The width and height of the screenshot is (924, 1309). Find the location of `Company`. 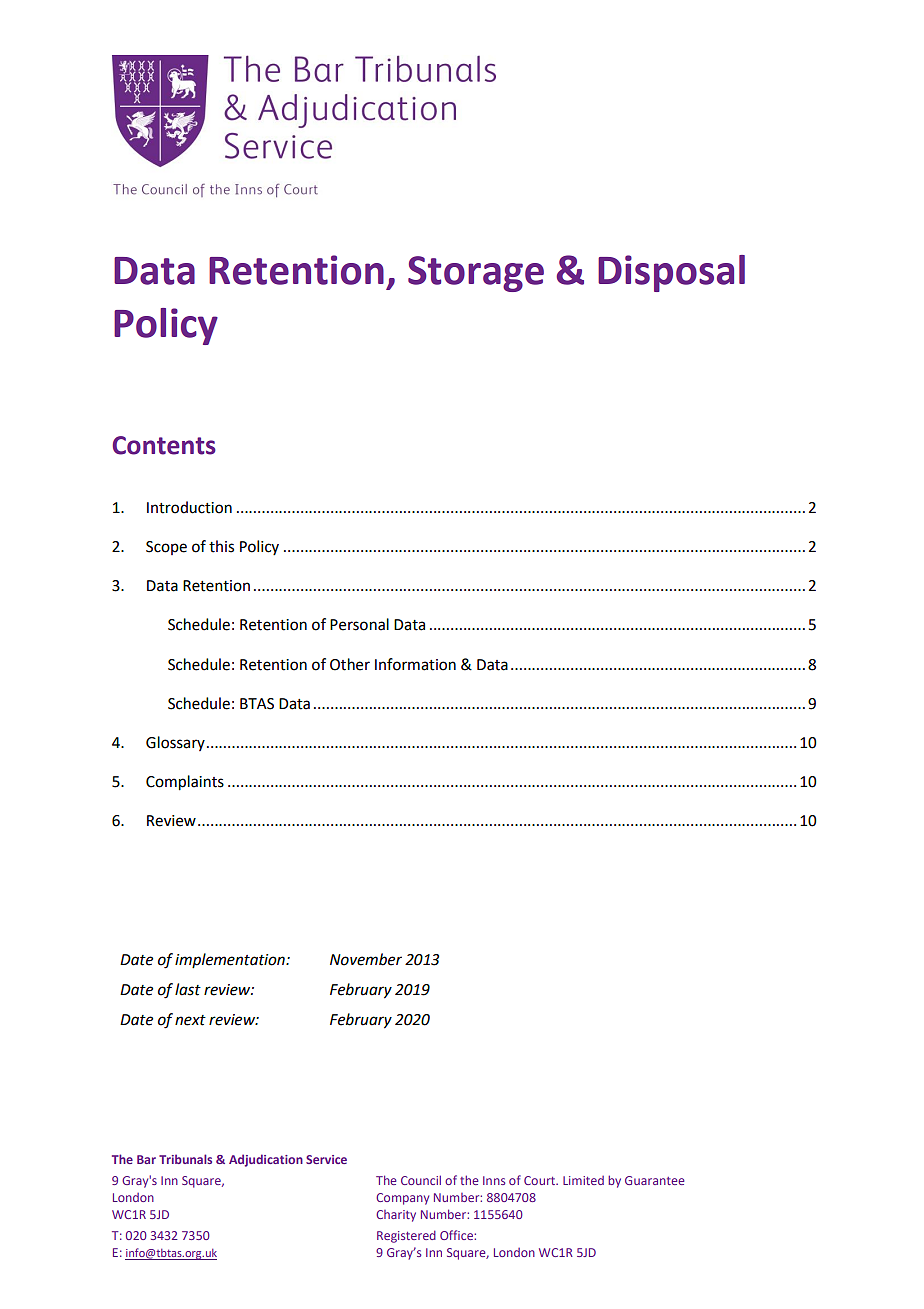

Company is located at coordinates (402, 1199).
